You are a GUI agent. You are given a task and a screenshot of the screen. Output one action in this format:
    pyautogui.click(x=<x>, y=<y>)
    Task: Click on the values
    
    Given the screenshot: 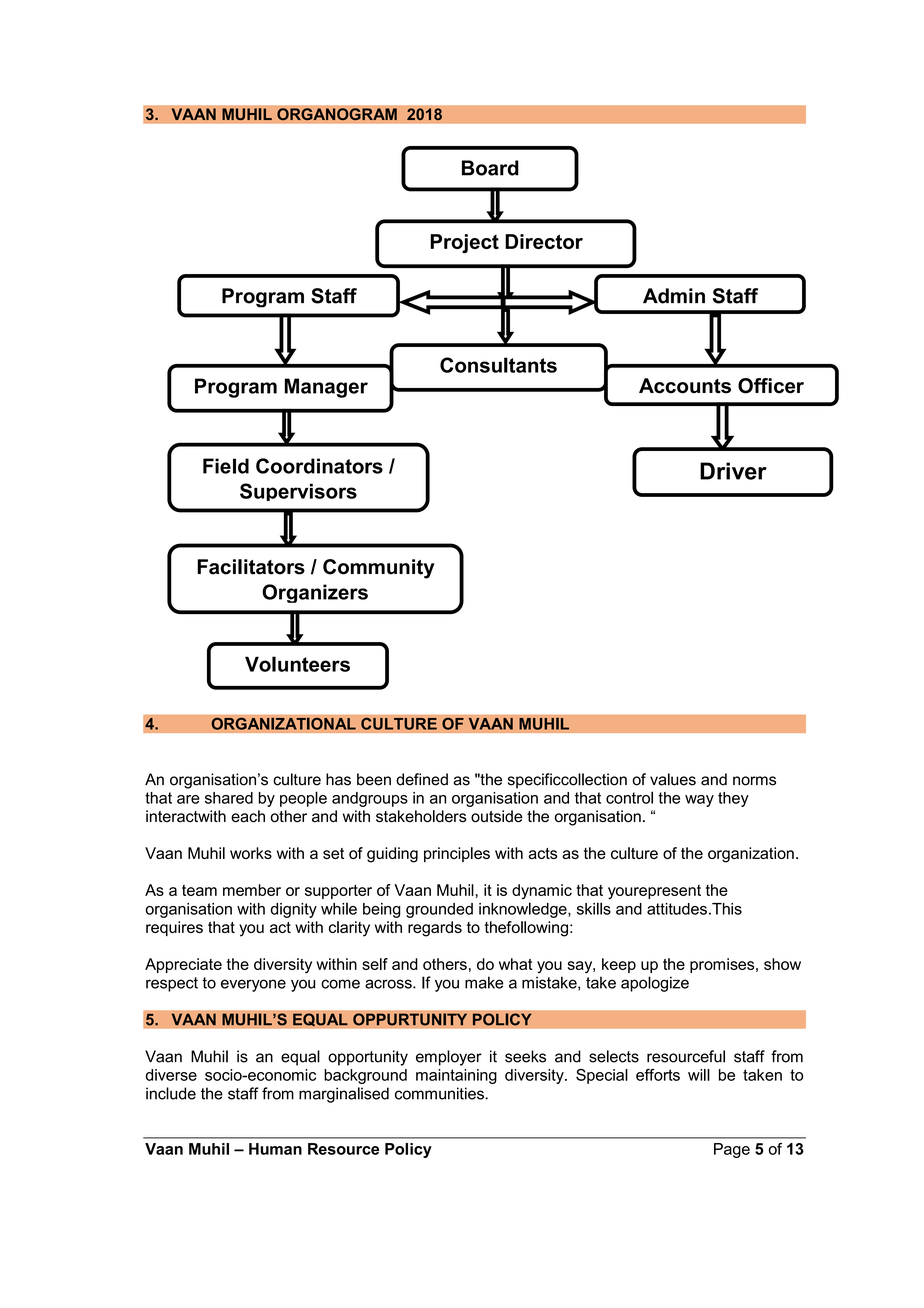 What is the action you would take?
    pyautogui.click(x=673, y=779)
